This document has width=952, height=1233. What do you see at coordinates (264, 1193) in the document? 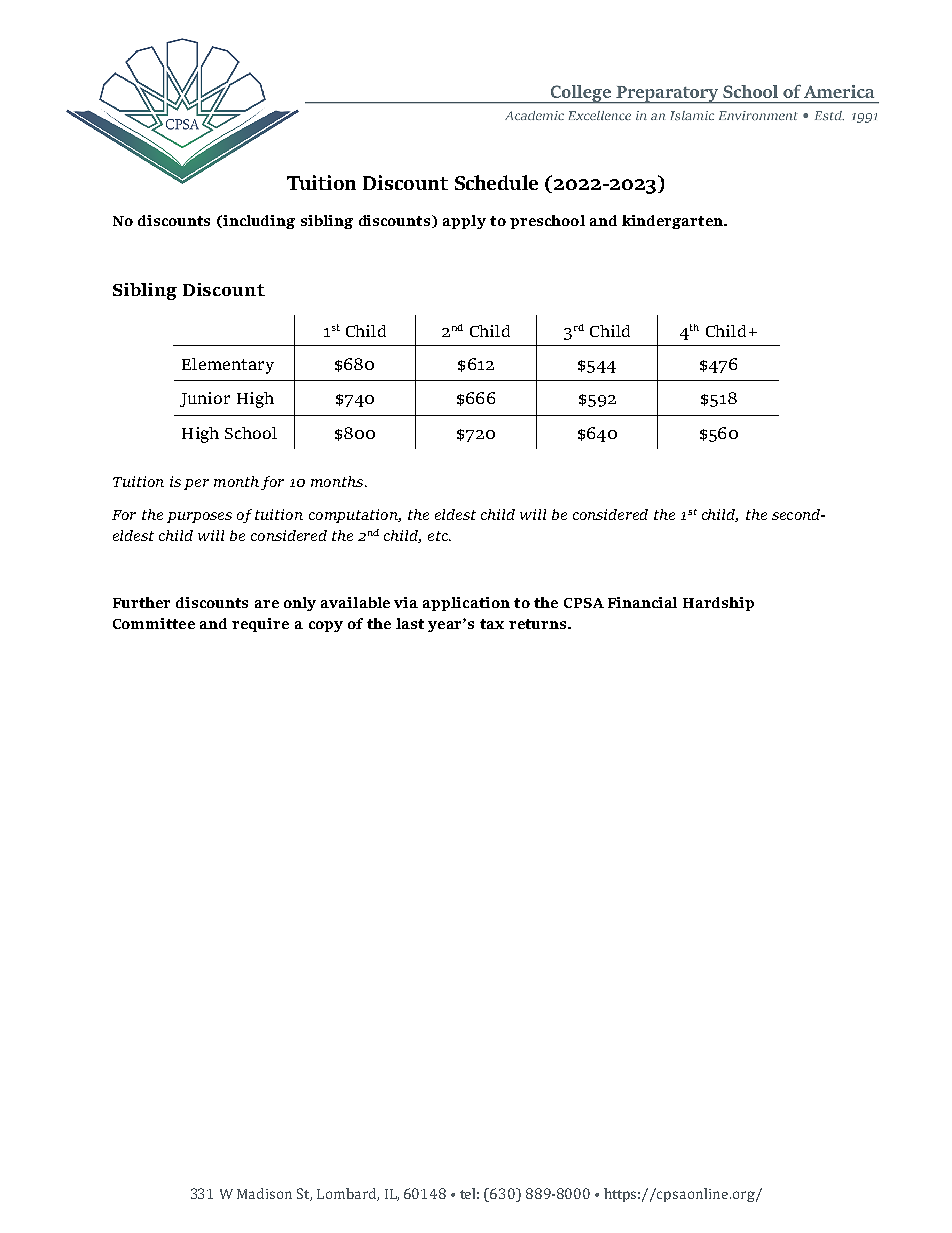
I see `Madison` at bounding box center [264, 1193].
